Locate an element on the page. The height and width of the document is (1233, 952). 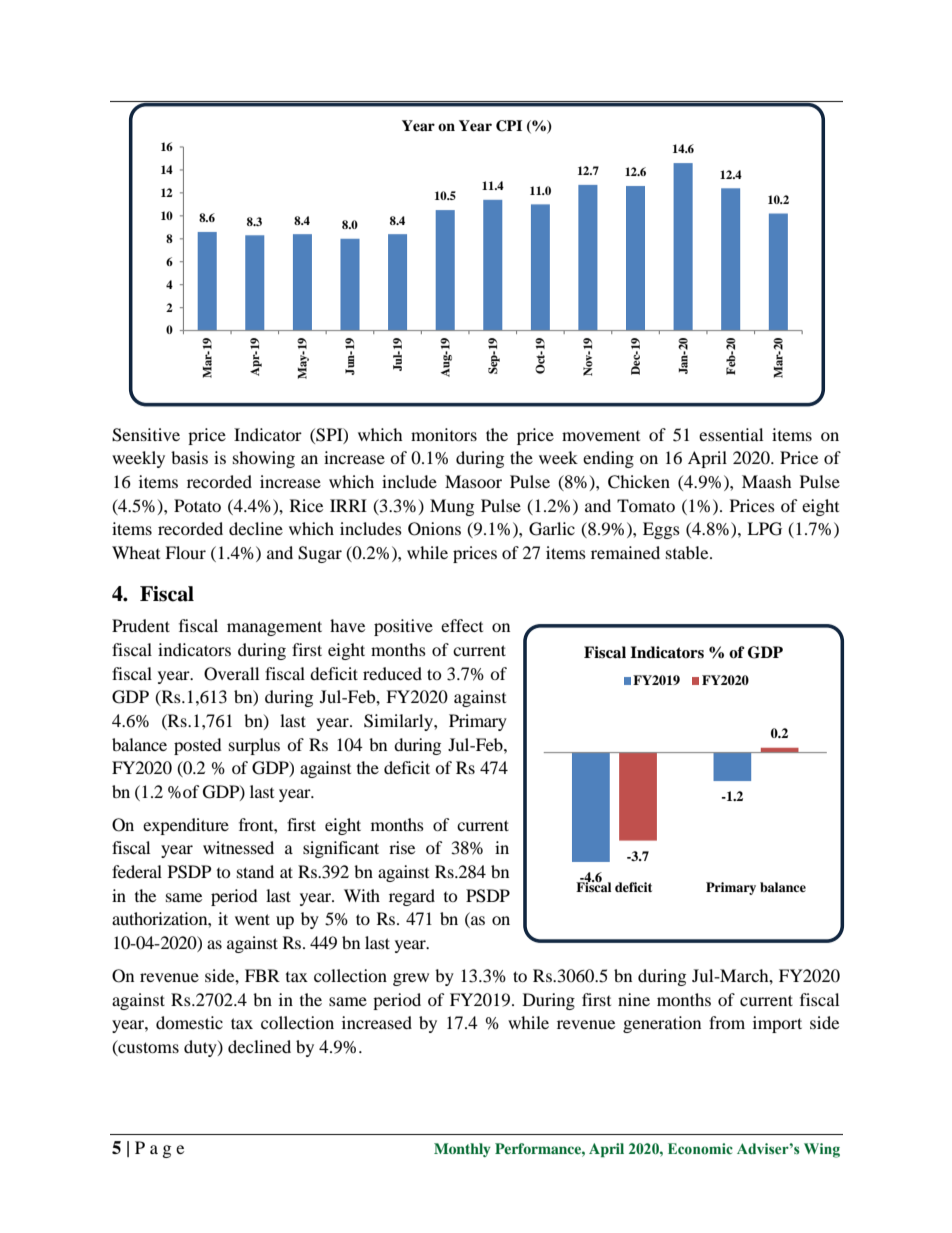
Monthly is located at coordinates (462, 1150).
